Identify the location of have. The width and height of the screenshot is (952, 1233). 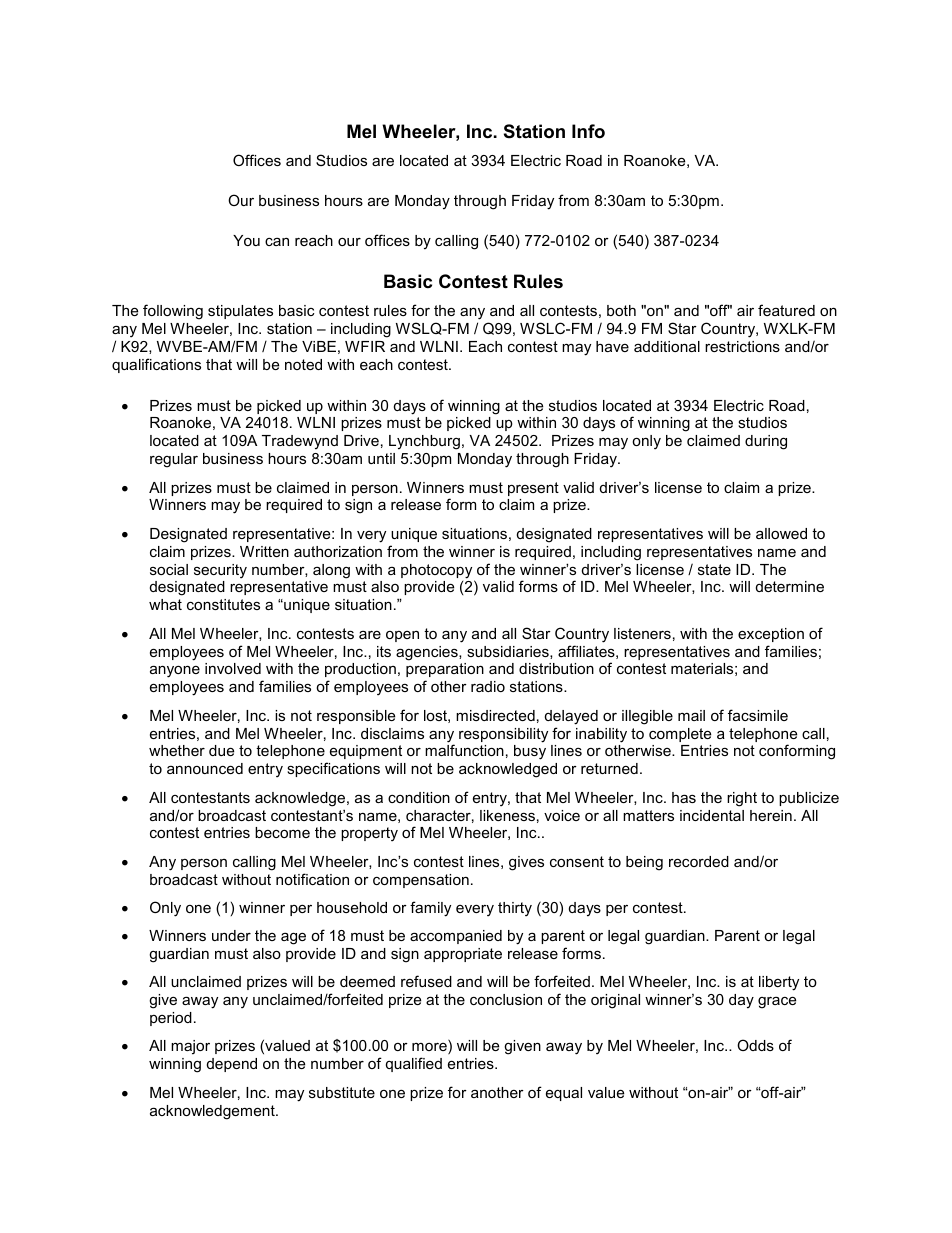
(612, 346).
